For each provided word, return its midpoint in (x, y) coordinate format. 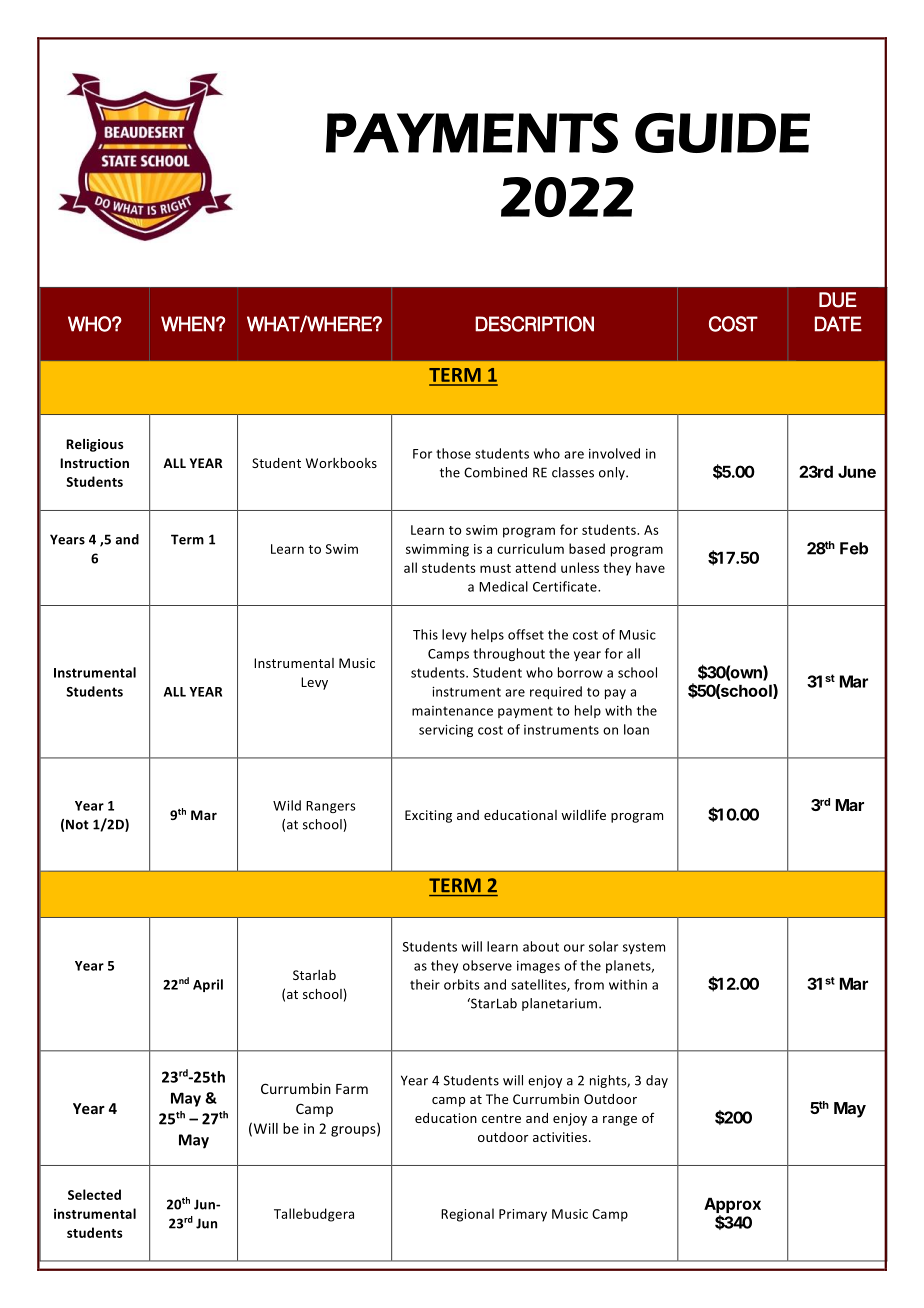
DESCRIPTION (534, 324)
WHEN (188, 324)
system (644, 948)
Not (77, 824)
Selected (94, 1194)
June (857, 472)
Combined (495, 472)
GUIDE (722, 133)
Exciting (428, 816)
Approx (732, 1207)
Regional (467, 1215)
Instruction (94, 463)
